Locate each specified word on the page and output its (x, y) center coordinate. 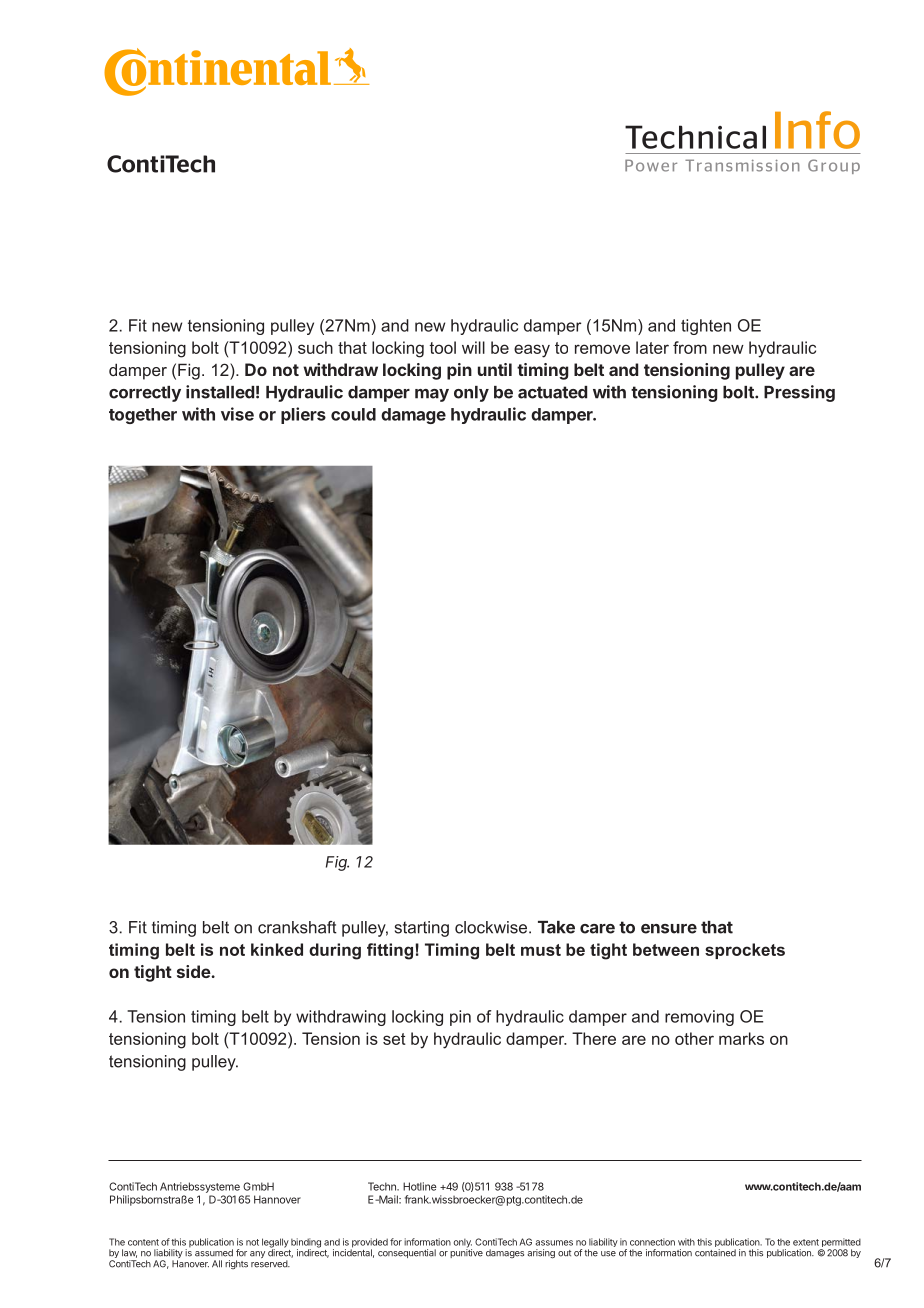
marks (741, 1038)
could (353, 414)
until (495, 369)
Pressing (799, 393)
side (194, 971)
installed (220, 392)
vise (237, 414)
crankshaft (297, 927)
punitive (466, 1252)
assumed (214, 1253)
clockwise (492, 927)
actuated (552, 392)
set (394, 1039)
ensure (669, 929)
